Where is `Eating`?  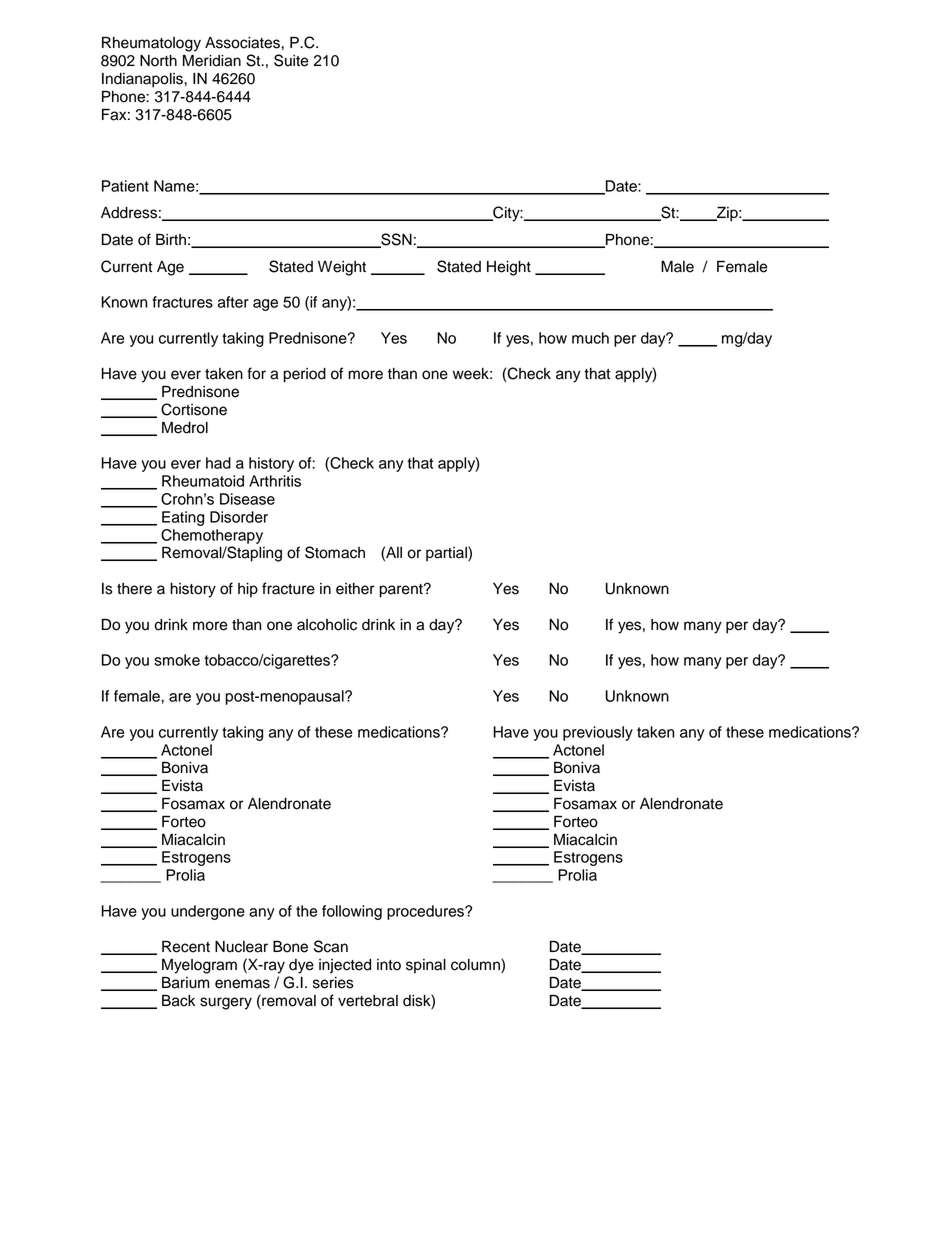
Eating is located at coordinates (183, 518).
